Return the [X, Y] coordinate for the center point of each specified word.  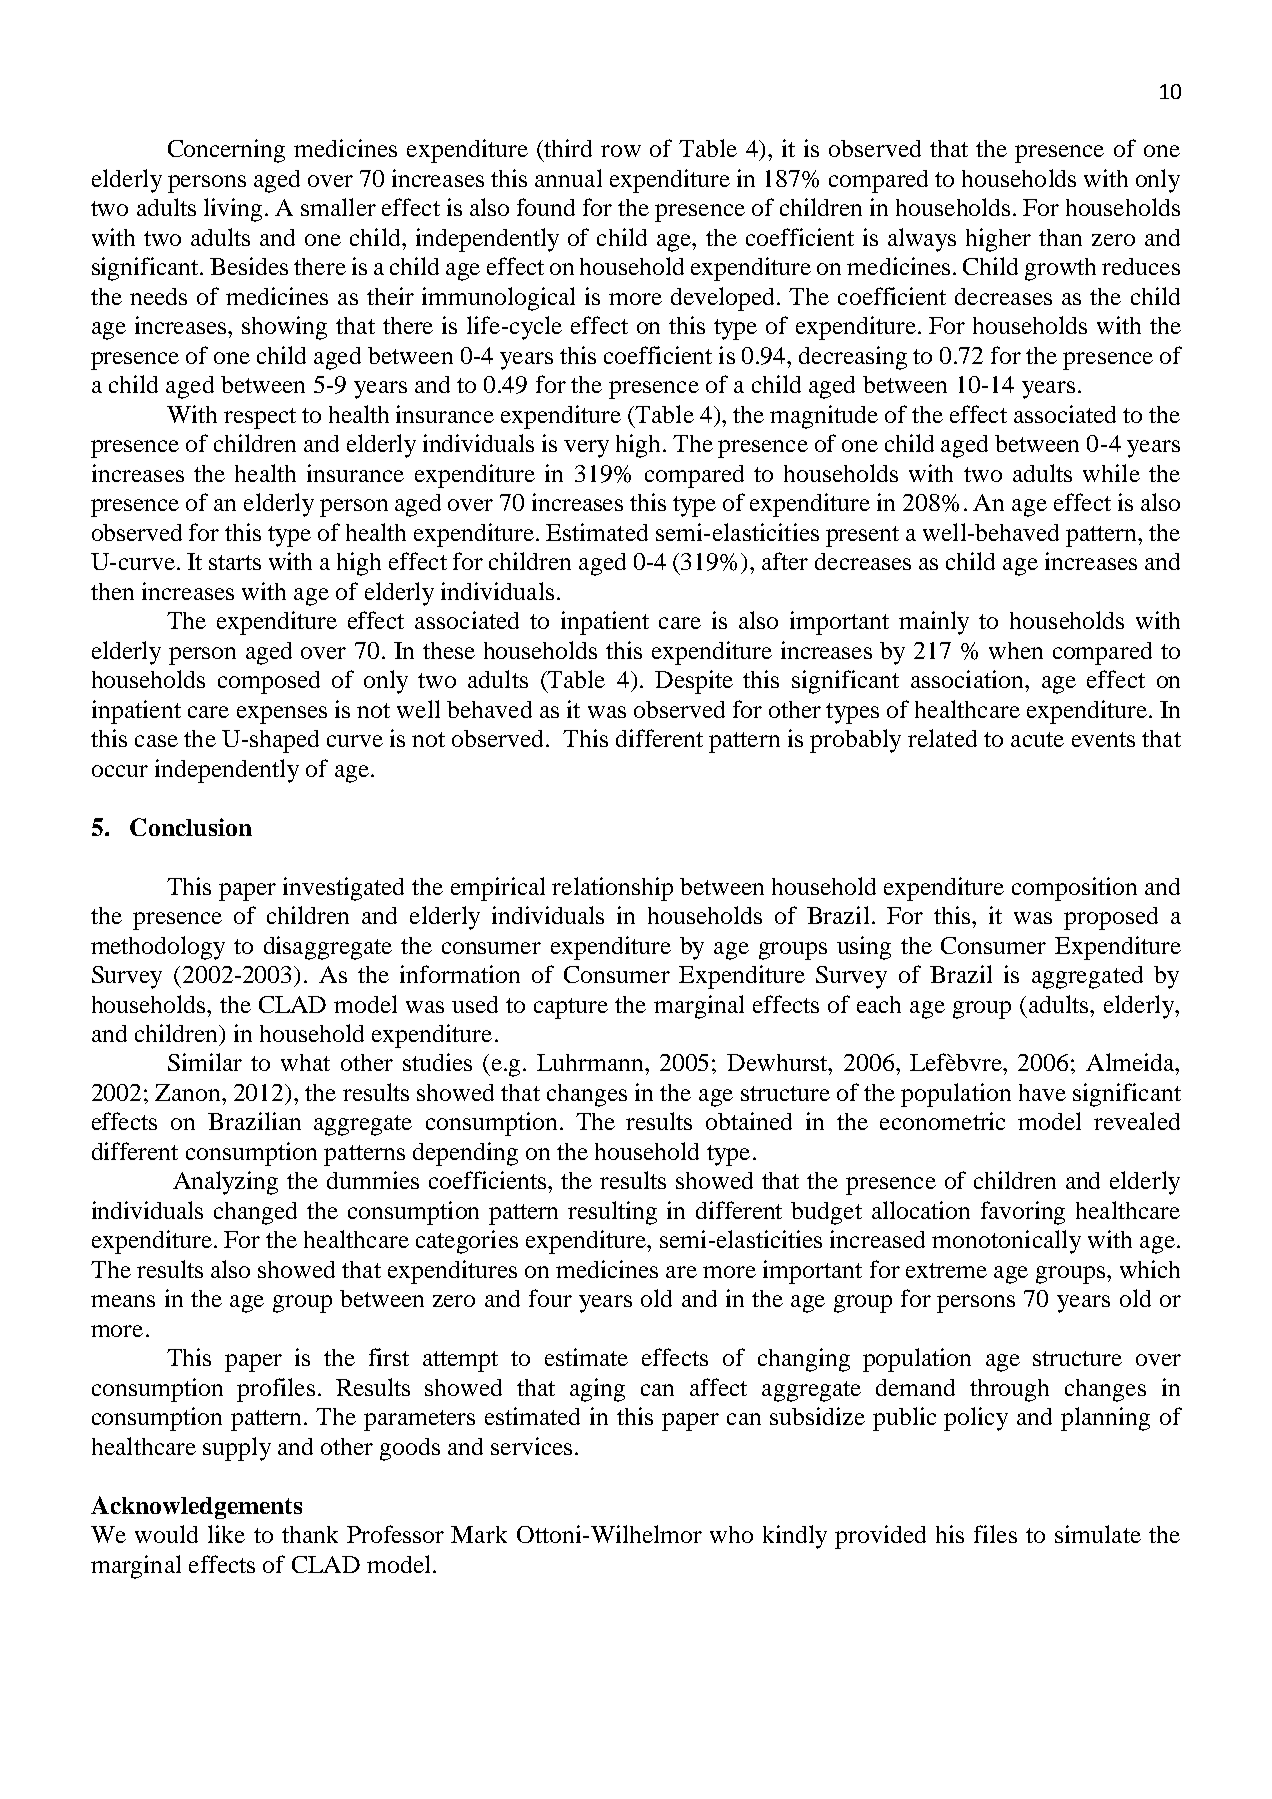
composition [1074, 889]
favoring [1023, 1213]
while [1111, 473]
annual [568, 178]
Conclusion [191, 827]
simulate [1098, 1534]
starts [235, 562]
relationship [612, 889]
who [731, 1534]
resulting [612, 1213]
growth [1060, 269]
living [233, 210]
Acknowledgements [196, 1507]
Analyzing [225, 1183]
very [586, 449]
